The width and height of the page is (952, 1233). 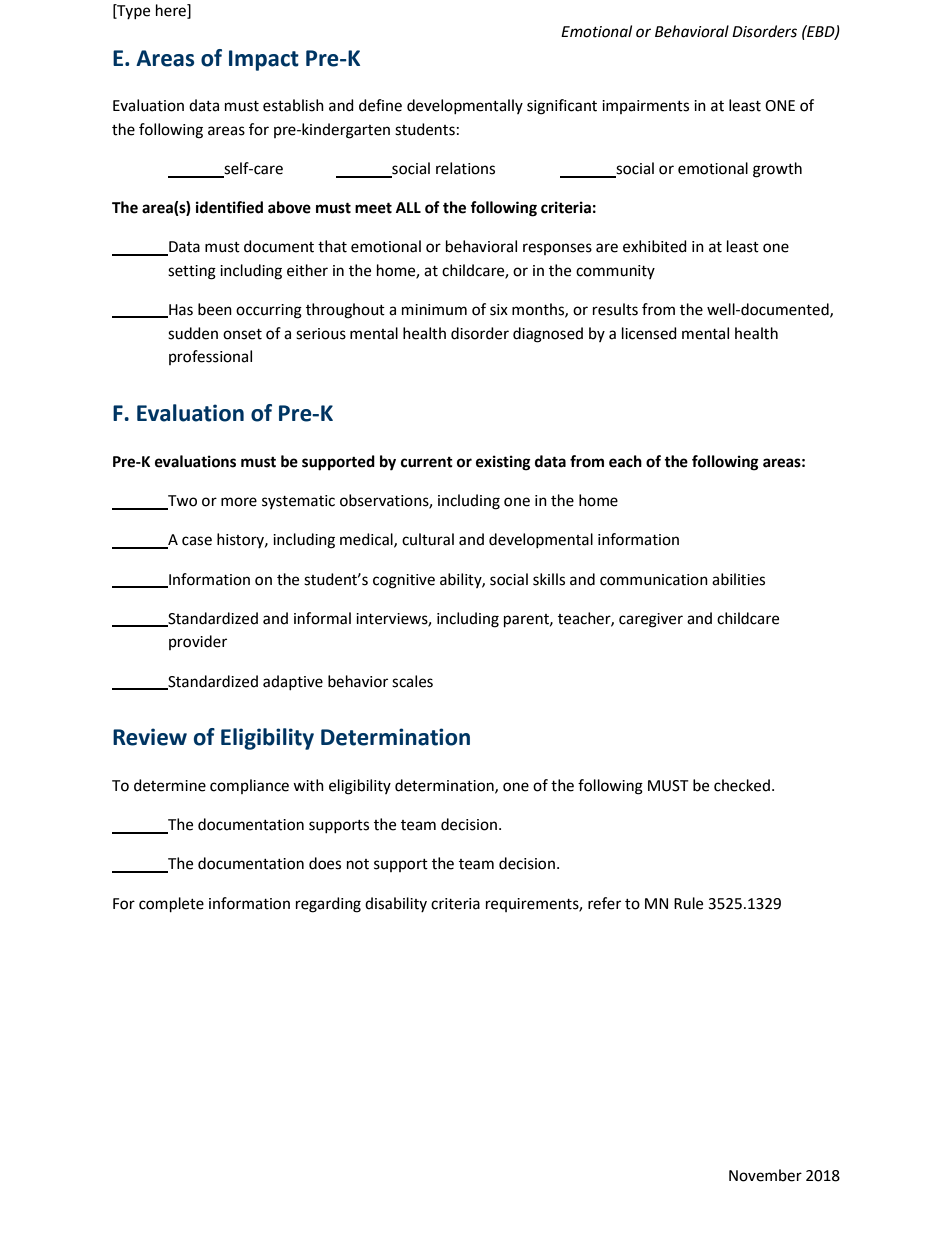 What do you see at coordinates (198, 642) in the page?
I see `provider` at bounding box center [198, 642].
